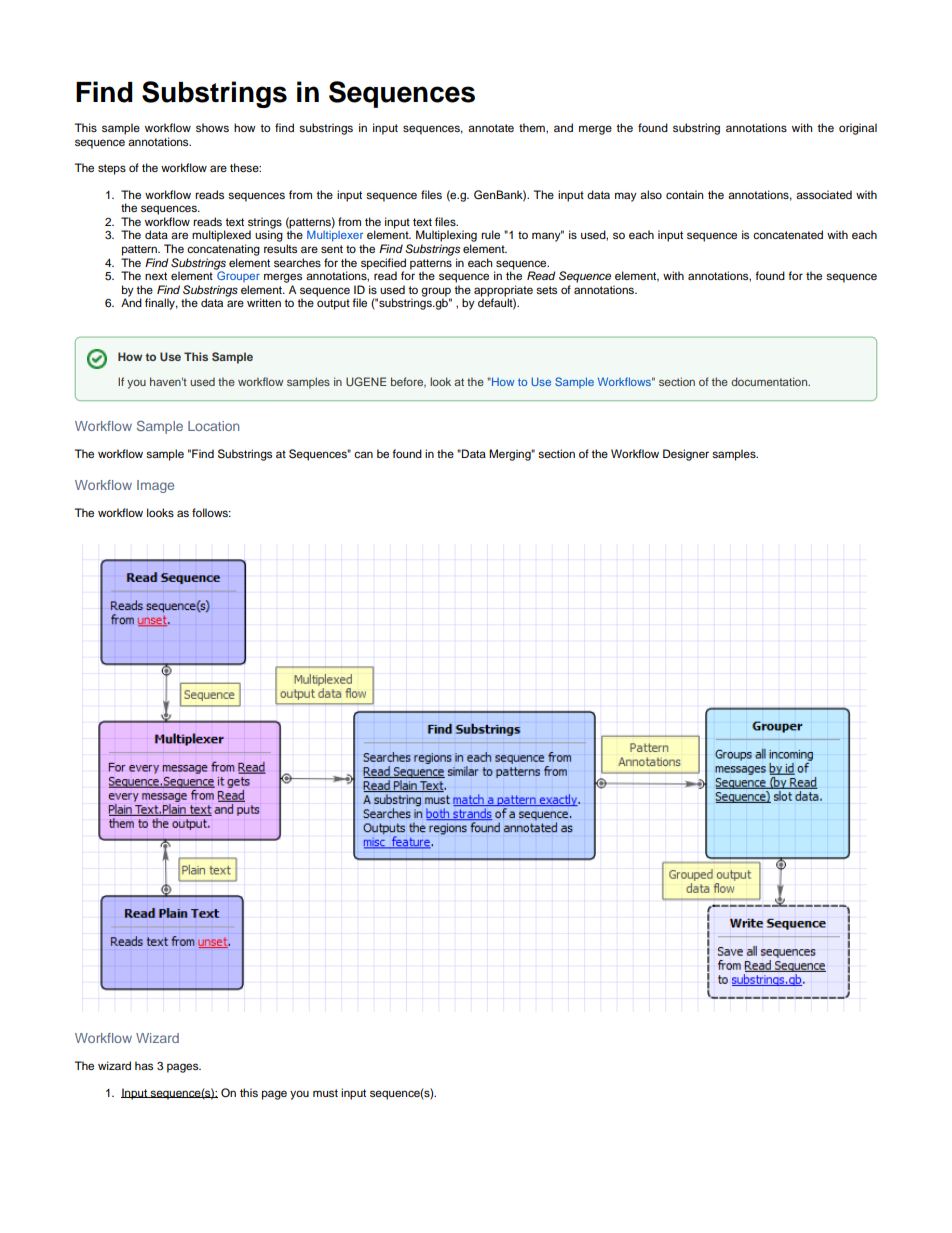 The image size is (952, 1233). Describe the element at coordinates (325, 1093) in the screenshot. I see `must` at that location.
